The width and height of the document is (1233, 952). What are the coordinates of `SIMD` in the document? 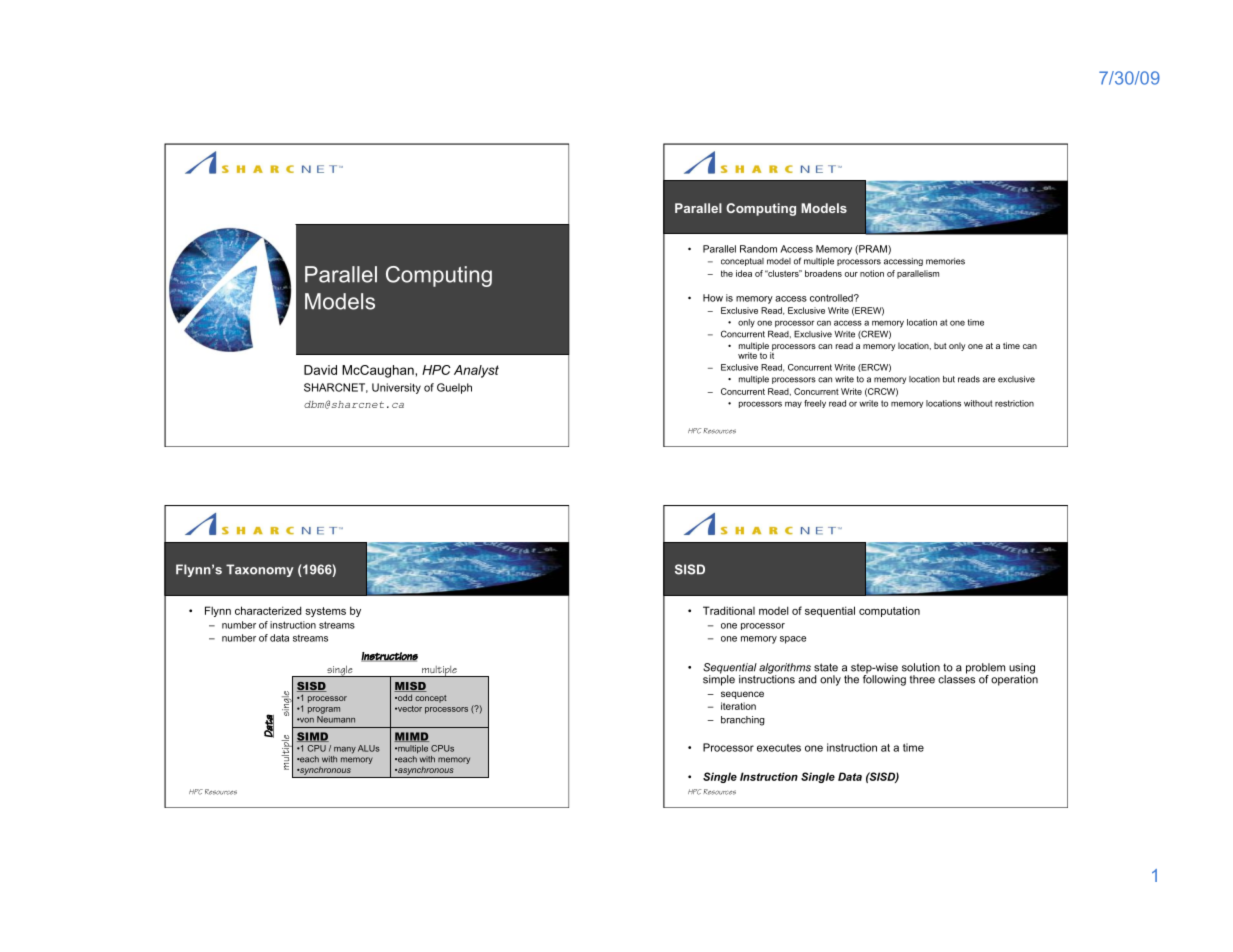 It's located at (313, 737).
